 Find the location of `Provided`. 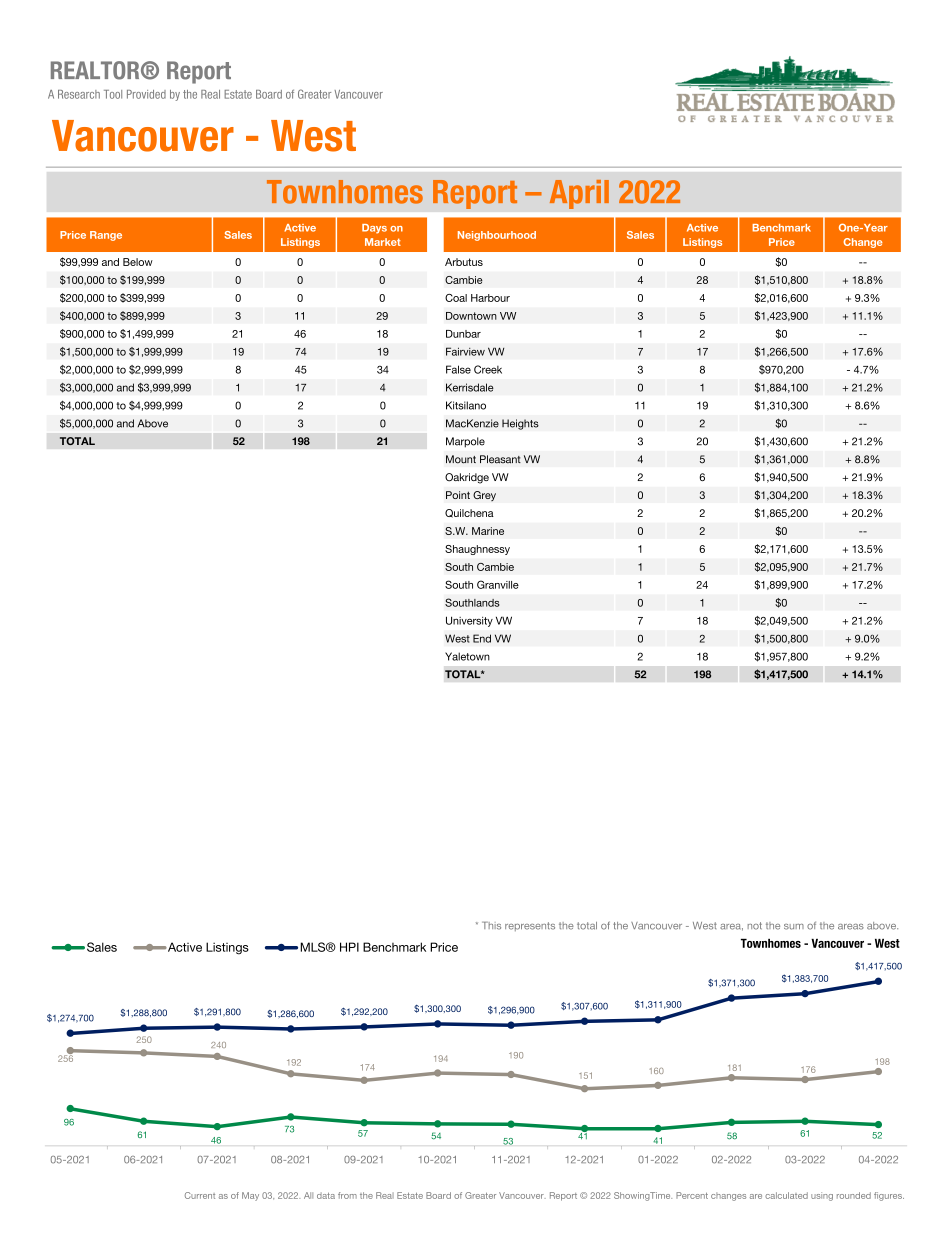

Provided is located at coordinates (146, 94).
